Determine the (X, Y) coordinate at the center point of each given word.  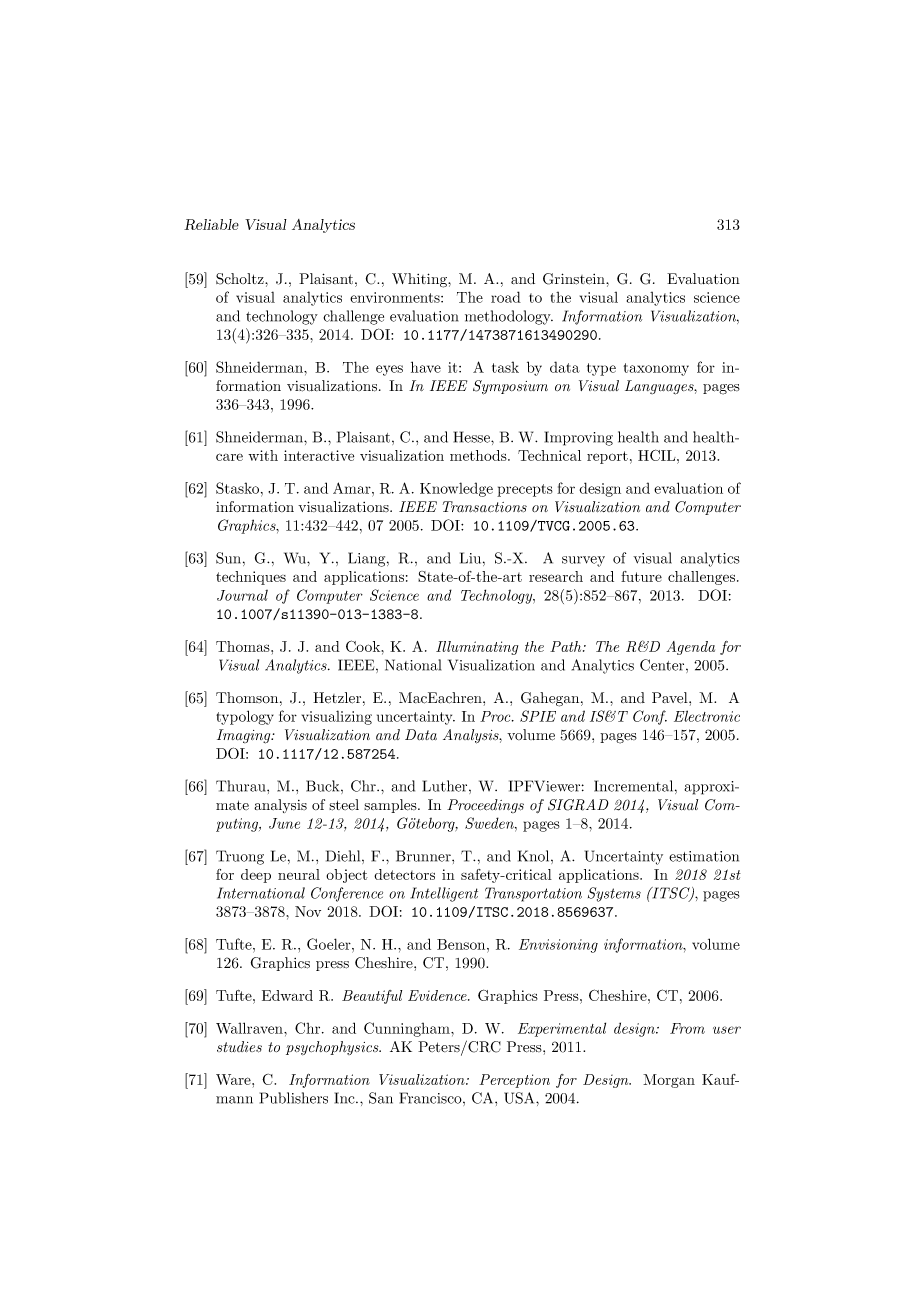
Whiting (420, 280)
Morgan (669, 1081)
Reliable (211, 224)
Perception (514, 1081)
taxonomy (656, 369)
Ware (234, 1079)
